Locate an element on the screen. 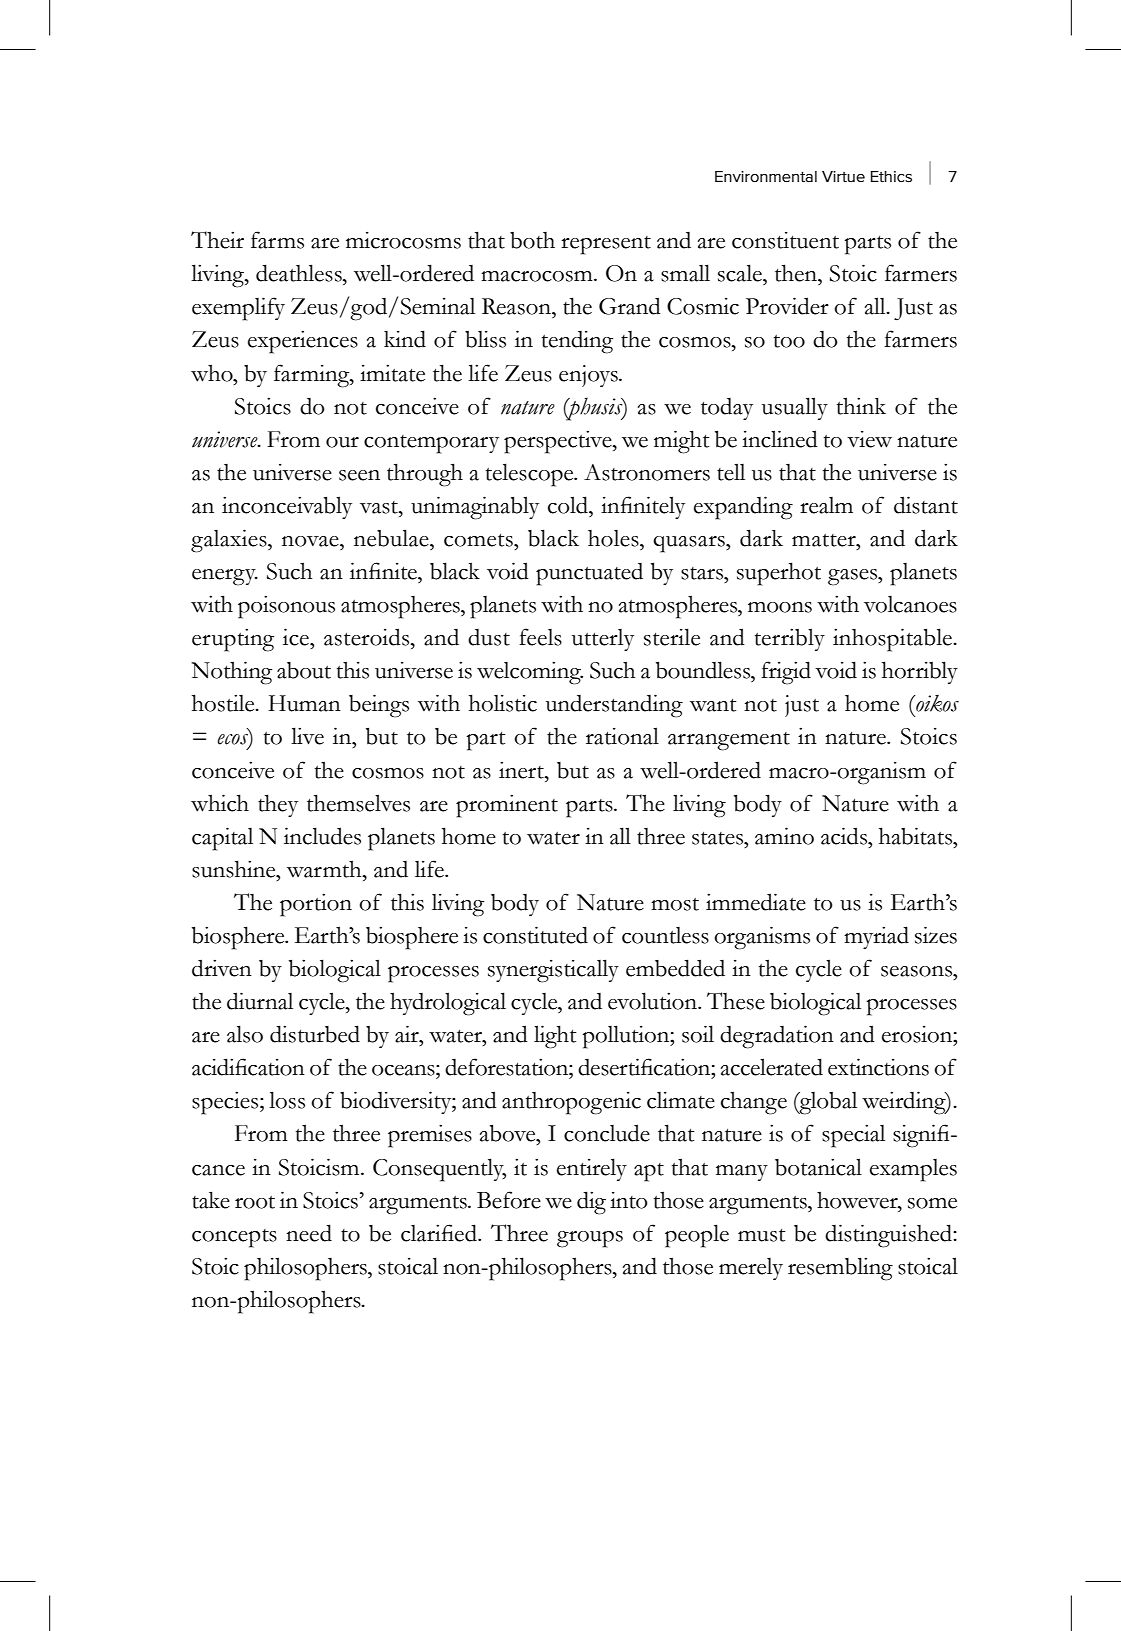  our is located at coordinates (342, 442).
